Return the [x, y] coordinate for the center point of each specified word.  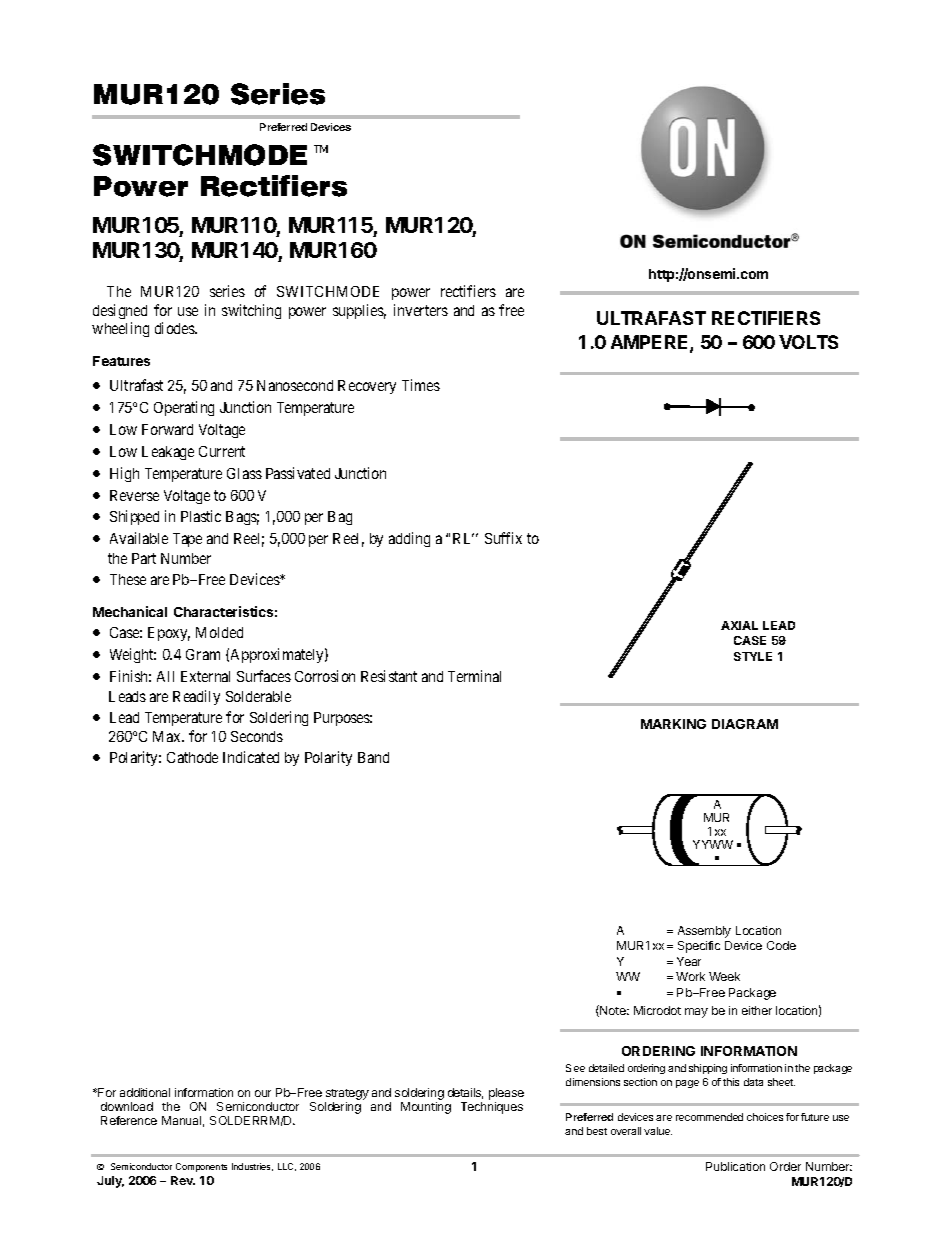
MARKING [673, 724]
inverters [421, 310]
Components [201, 1167]
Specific [699, 947]
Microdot [657, 1010]
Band [373, 757]
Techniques [492, 1108]
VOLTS [808, 342]
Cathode [192, 757]
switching [251, 311]
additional [145, 1092]
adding [409, 539]
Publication [735, 1166]
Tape [187, 540]
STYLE [753, 656]
